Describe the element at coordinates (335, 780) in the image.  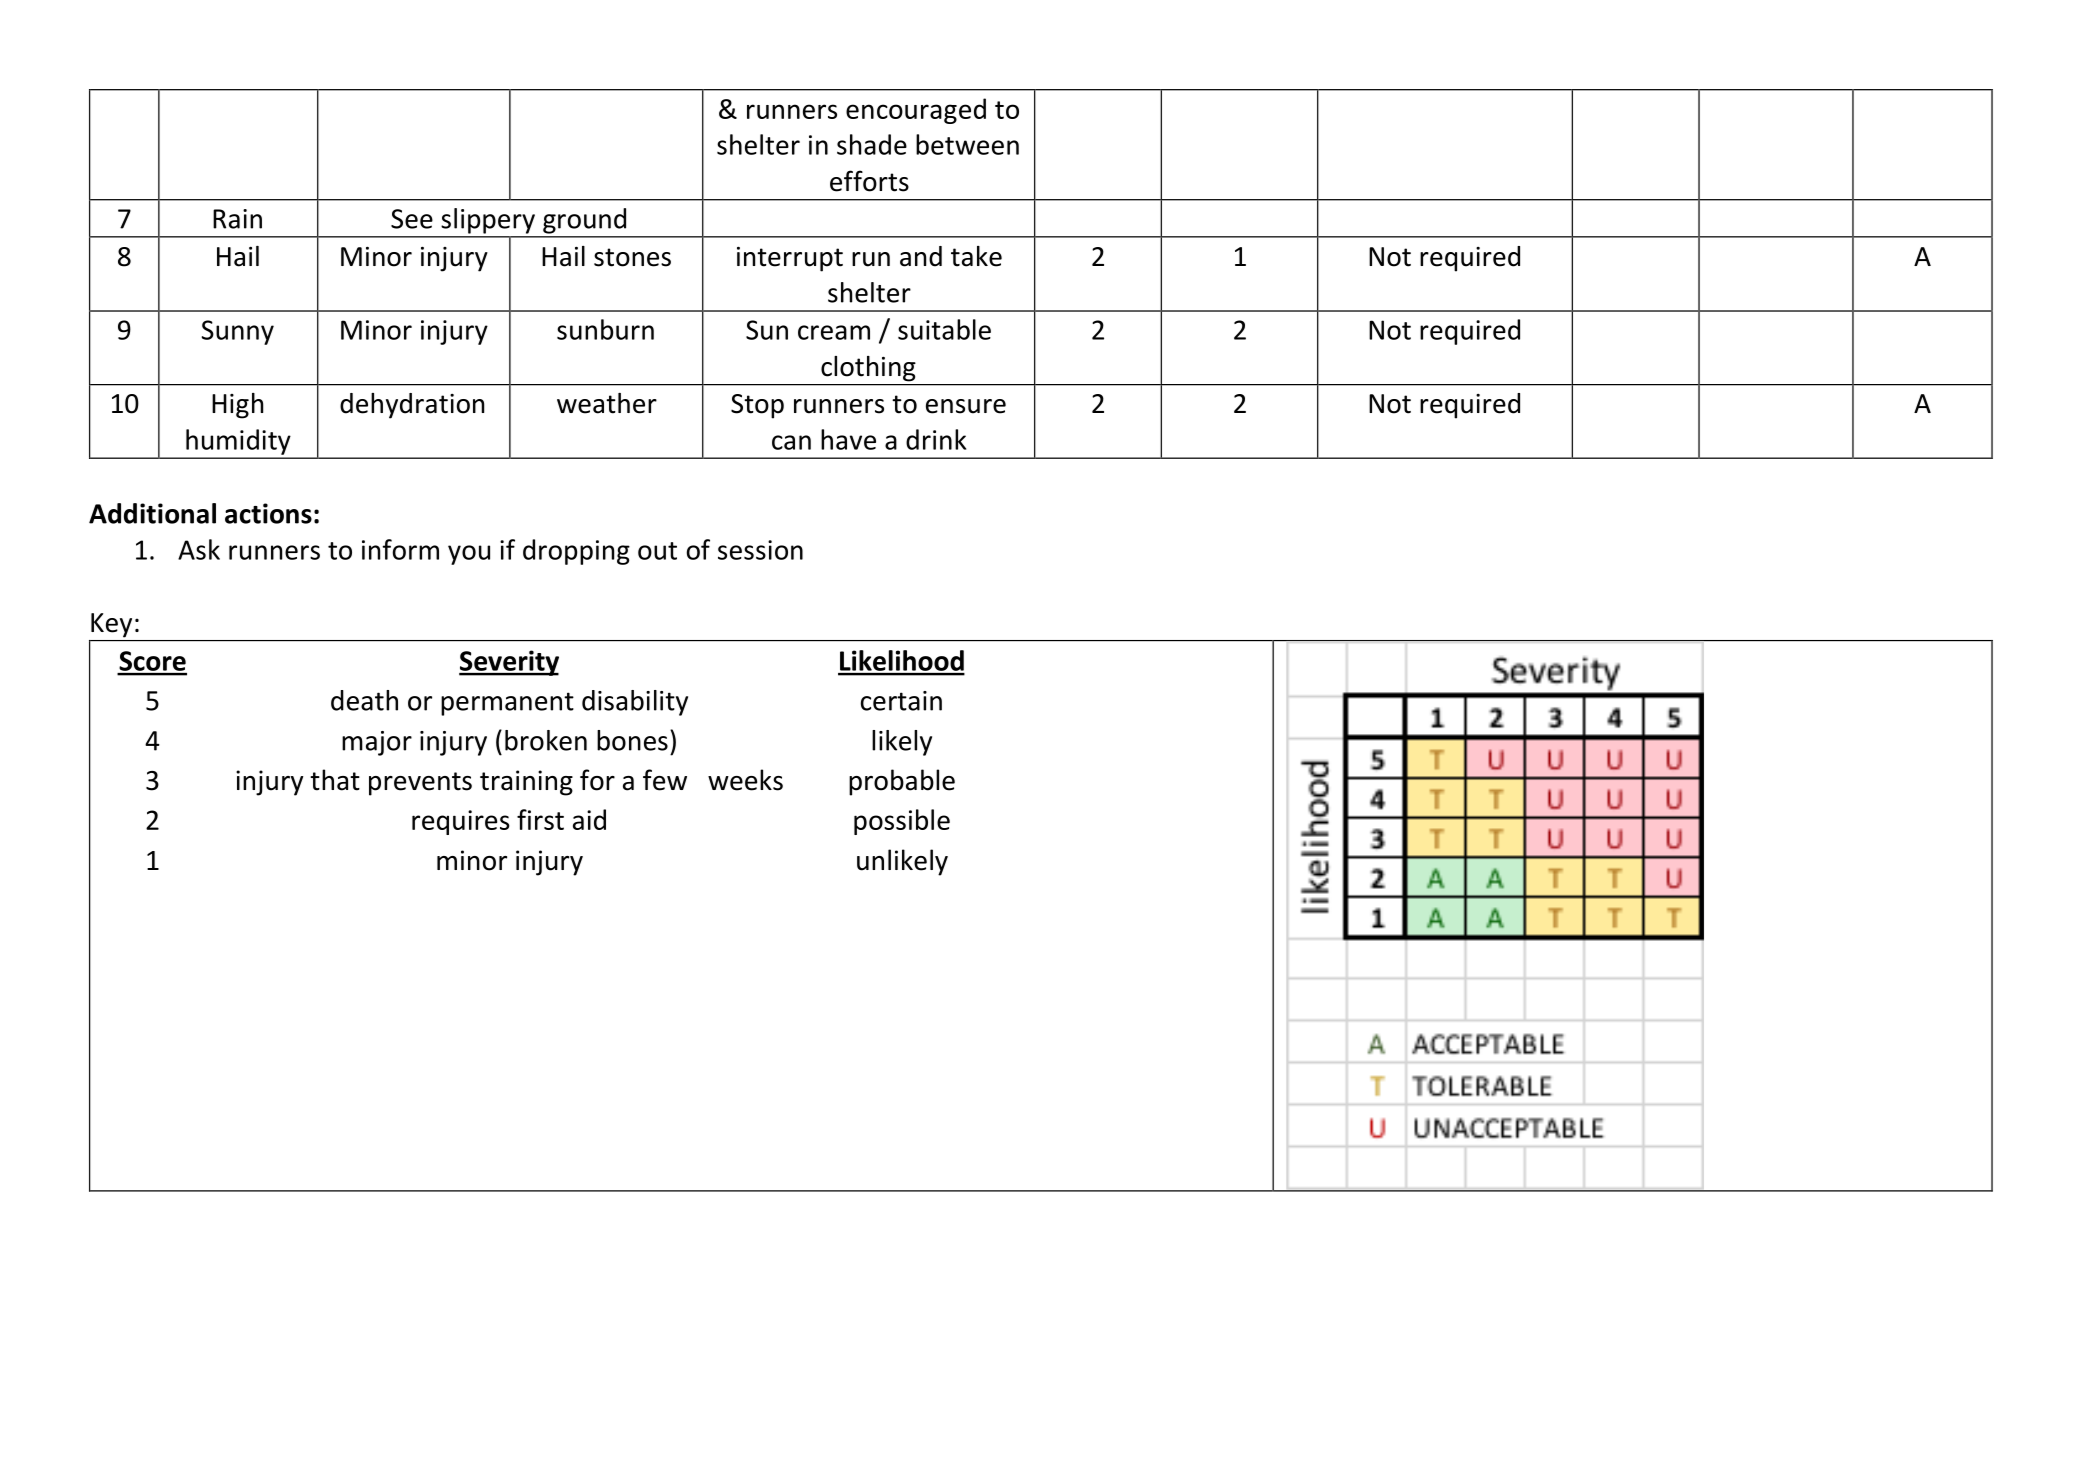
I see `that` at that location.
